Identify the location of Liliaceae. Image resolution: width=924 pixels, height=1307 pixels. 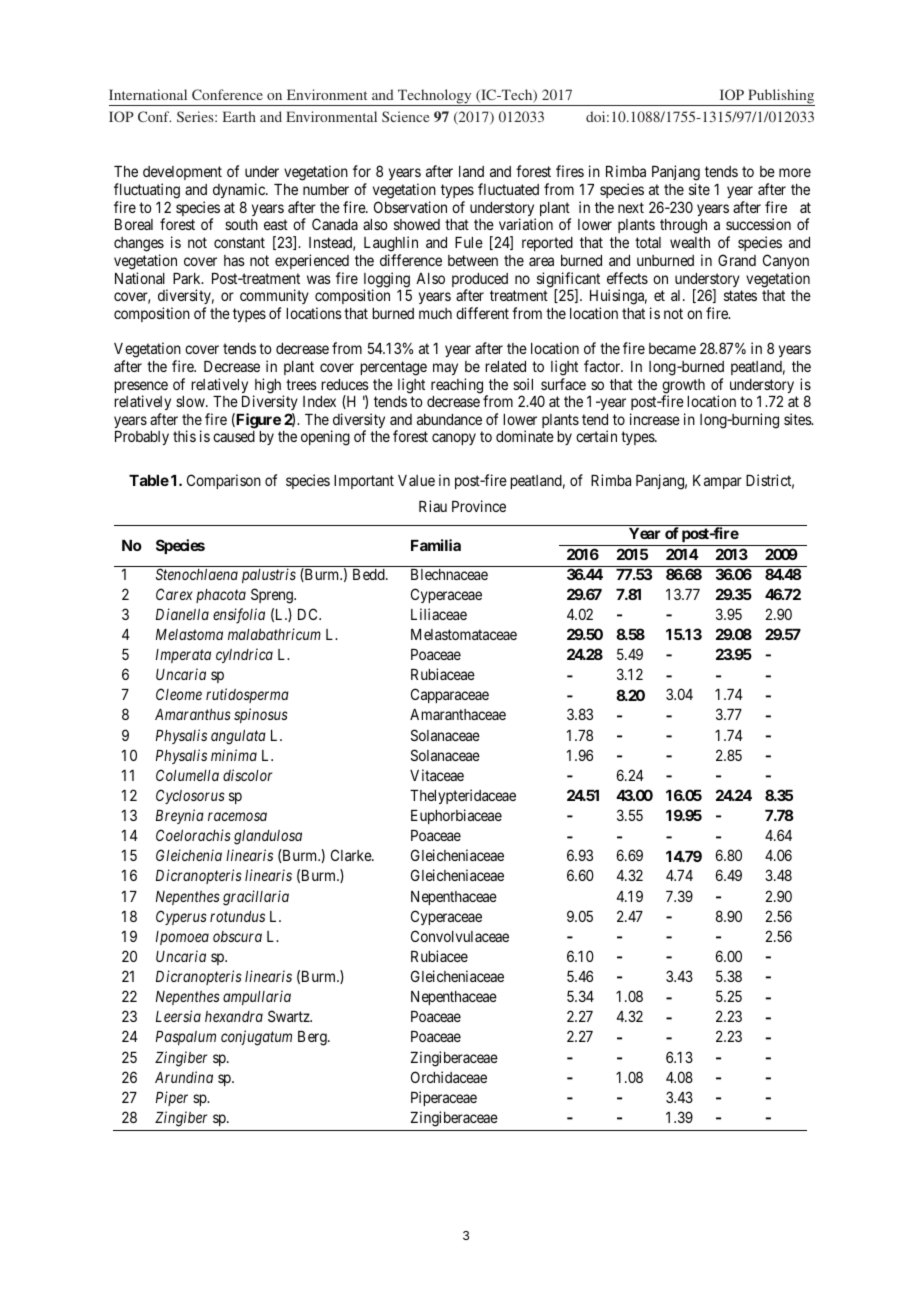
(439, 614).
